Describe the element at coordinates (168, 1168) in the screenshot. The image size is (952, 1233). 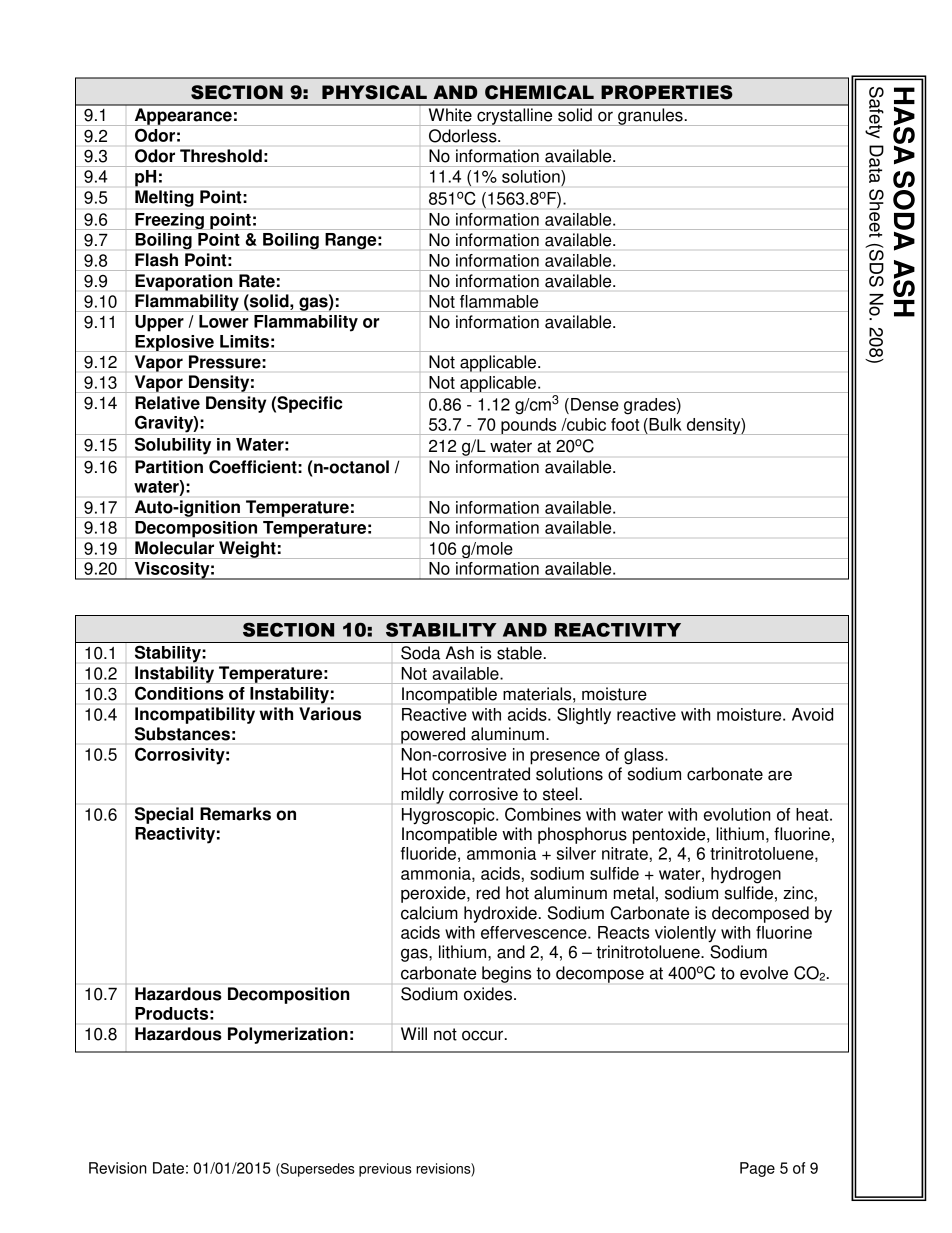
I see `Date` at that location.
